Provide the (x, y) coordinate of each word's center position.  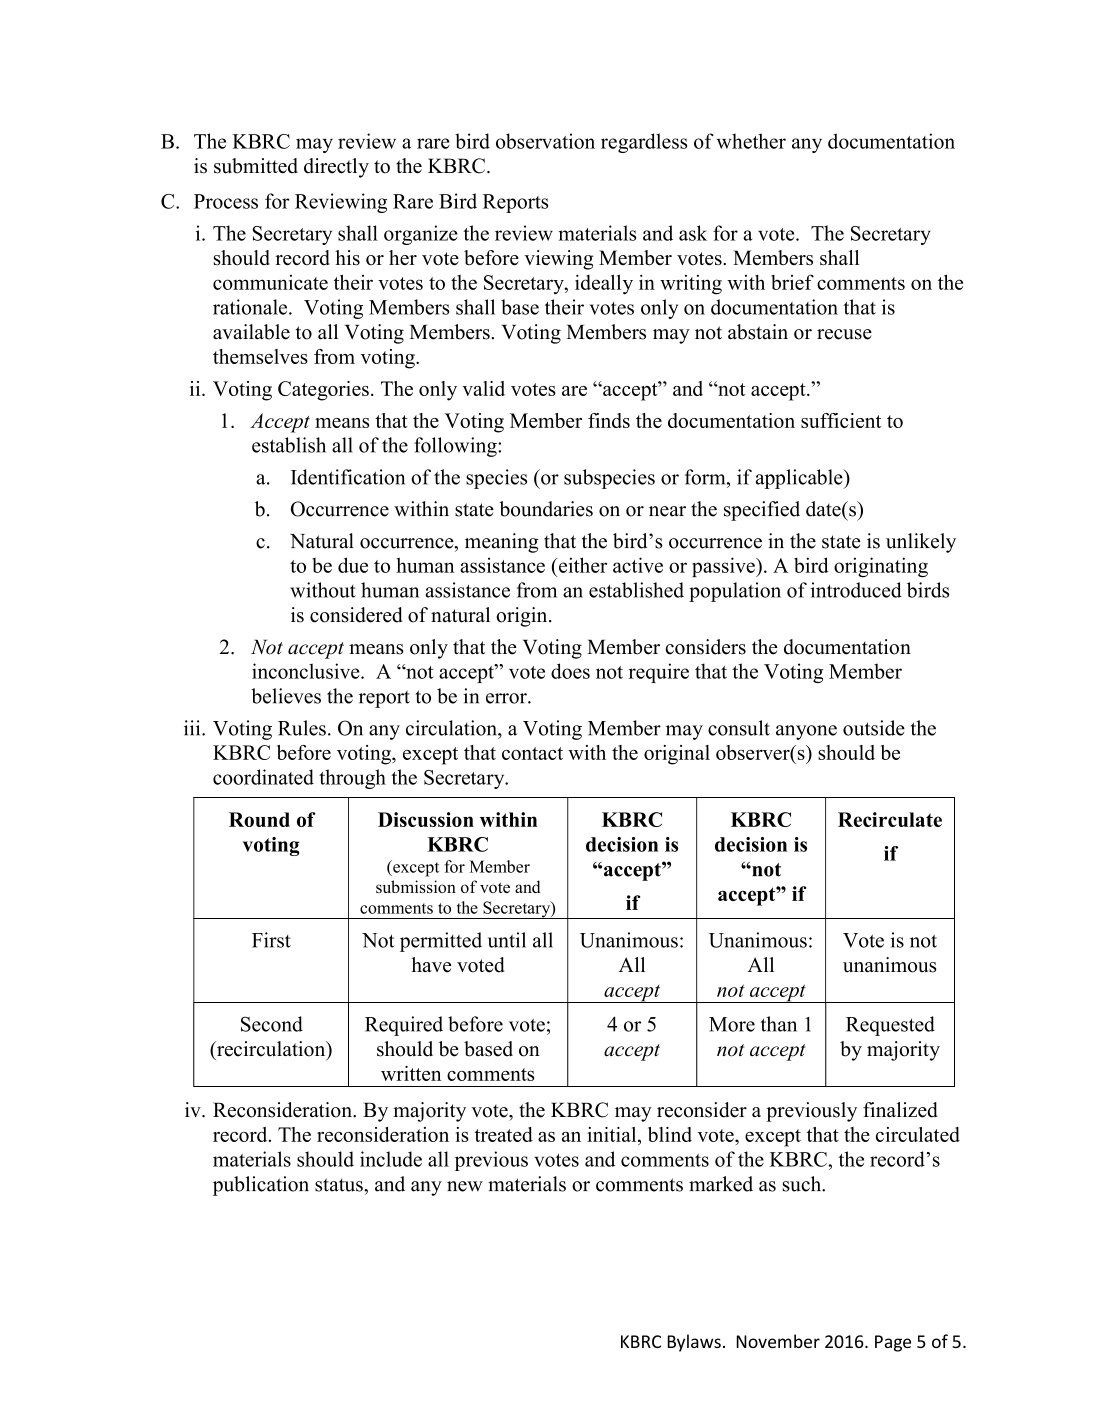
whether (751, 141)
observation (545, 141)
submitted (256, 166)
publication (261, 1186)
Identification (348, 477)
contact (532, 753)
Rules (302, 728)
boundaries (546, 509)
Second (272, 1024)
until (507, 940)
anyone (806, 732)
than (779, 1024)
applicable (800, 479)
